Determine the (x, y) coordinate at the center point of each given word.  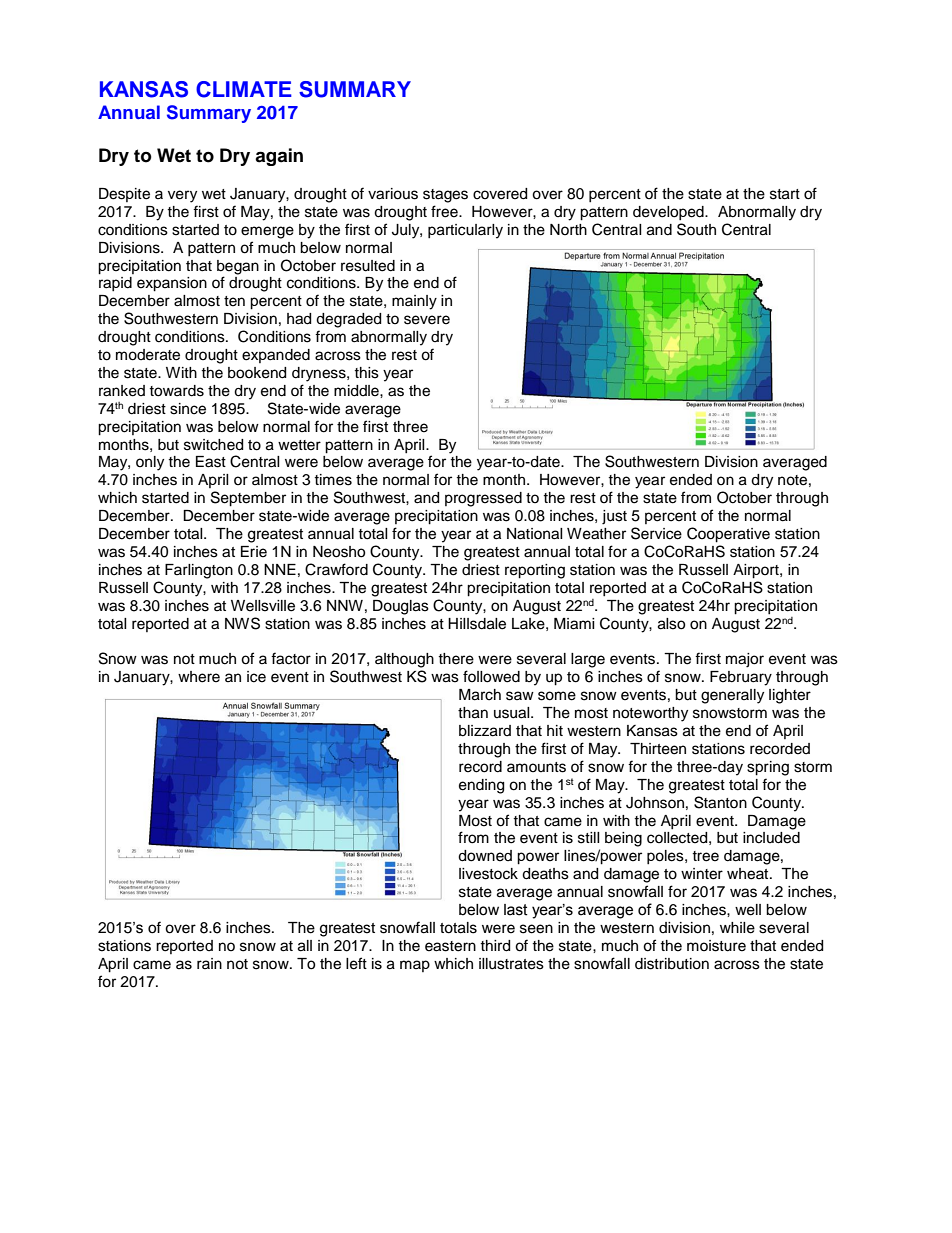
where (199, 677)
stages (445, 196)
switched (213, 445)
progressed (483, 499)
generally (732, 696)
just (614, 517)
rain (209, 963)
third (495, 946)
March (480, 695)
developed (669, 213)
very (182, 196)
